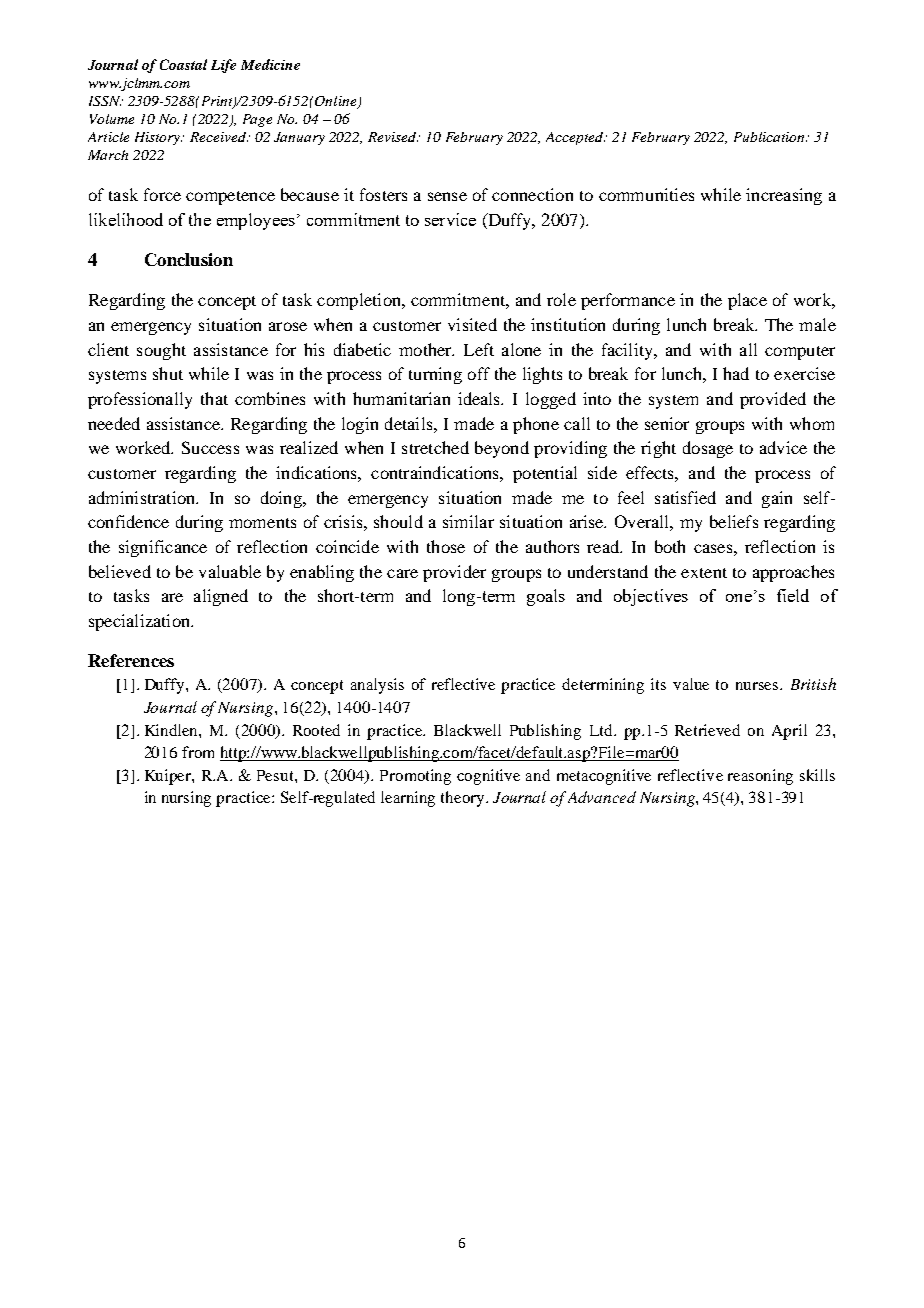 This screenshot has height=1308, width=924. Describe the element at coordinates (454, 573) in the screenshot. I see `provider` at that location.
